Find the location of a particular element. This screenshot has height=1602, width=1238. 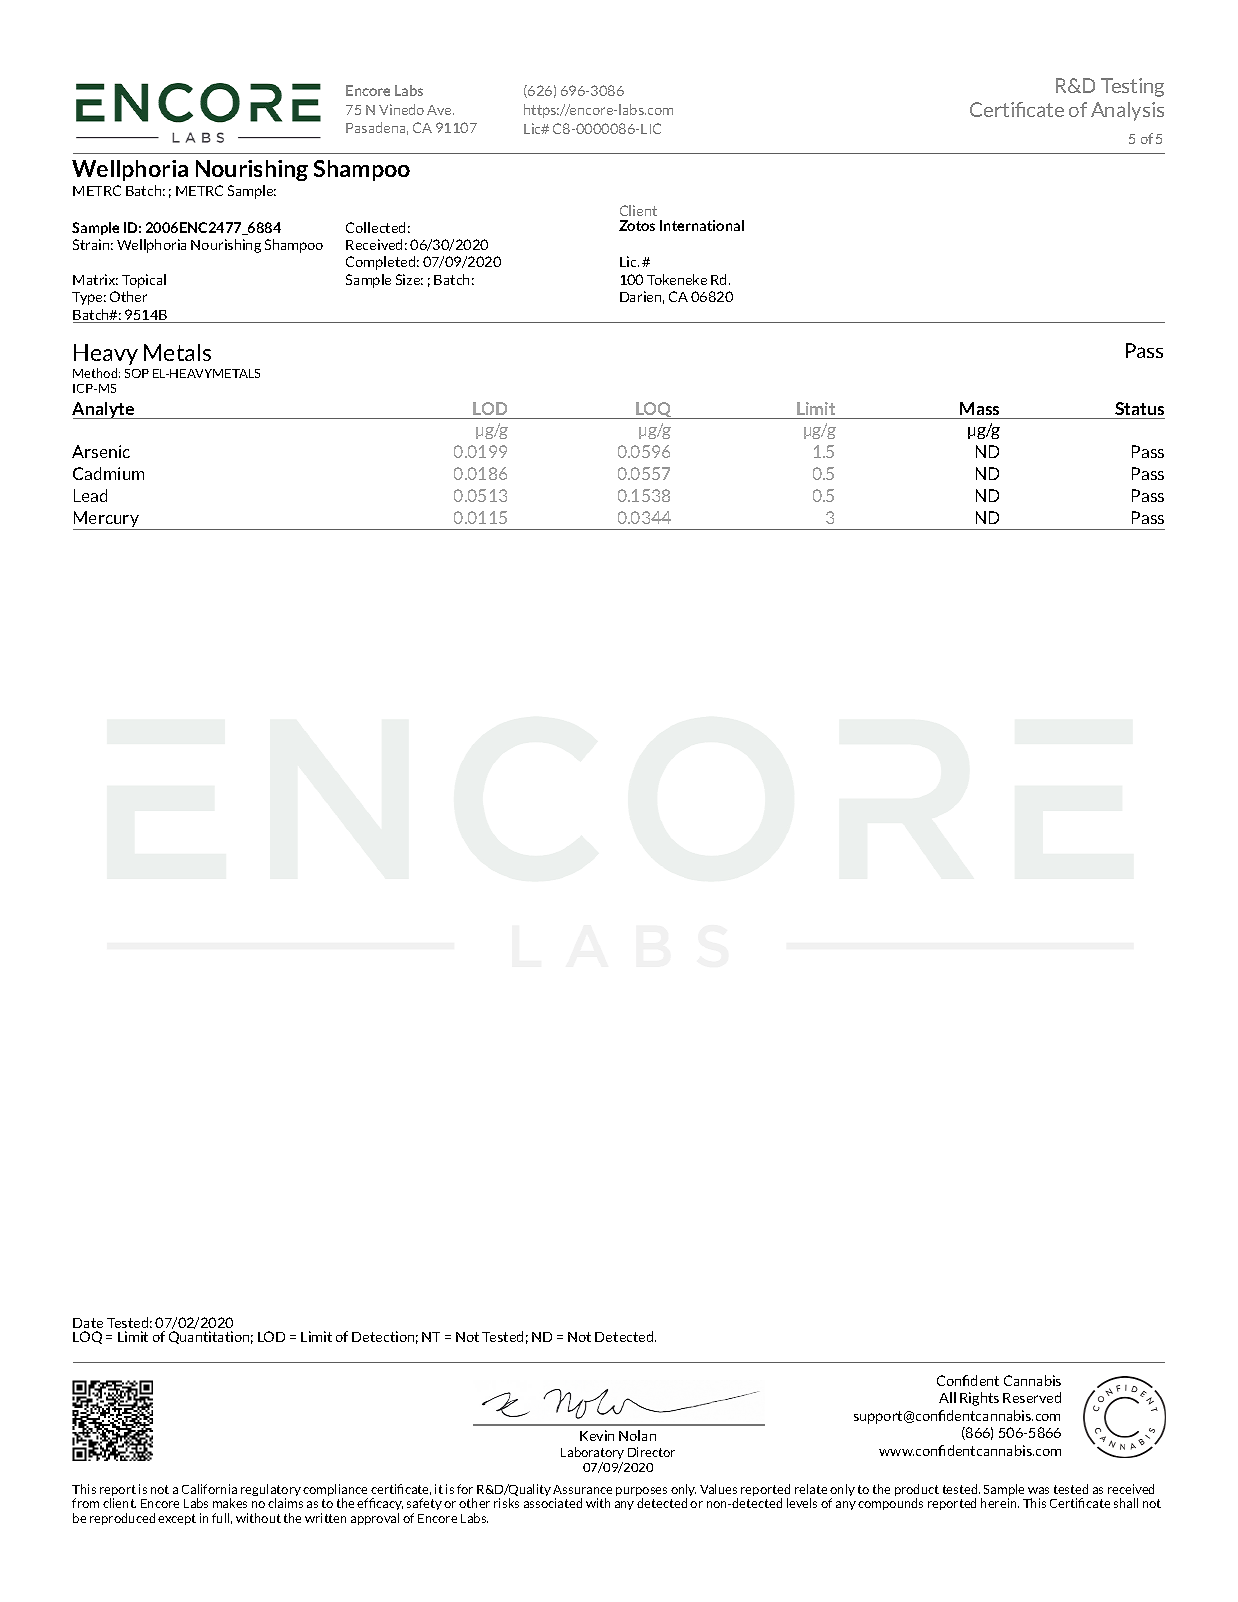

Mercury is located at coordinates (107, 520).
